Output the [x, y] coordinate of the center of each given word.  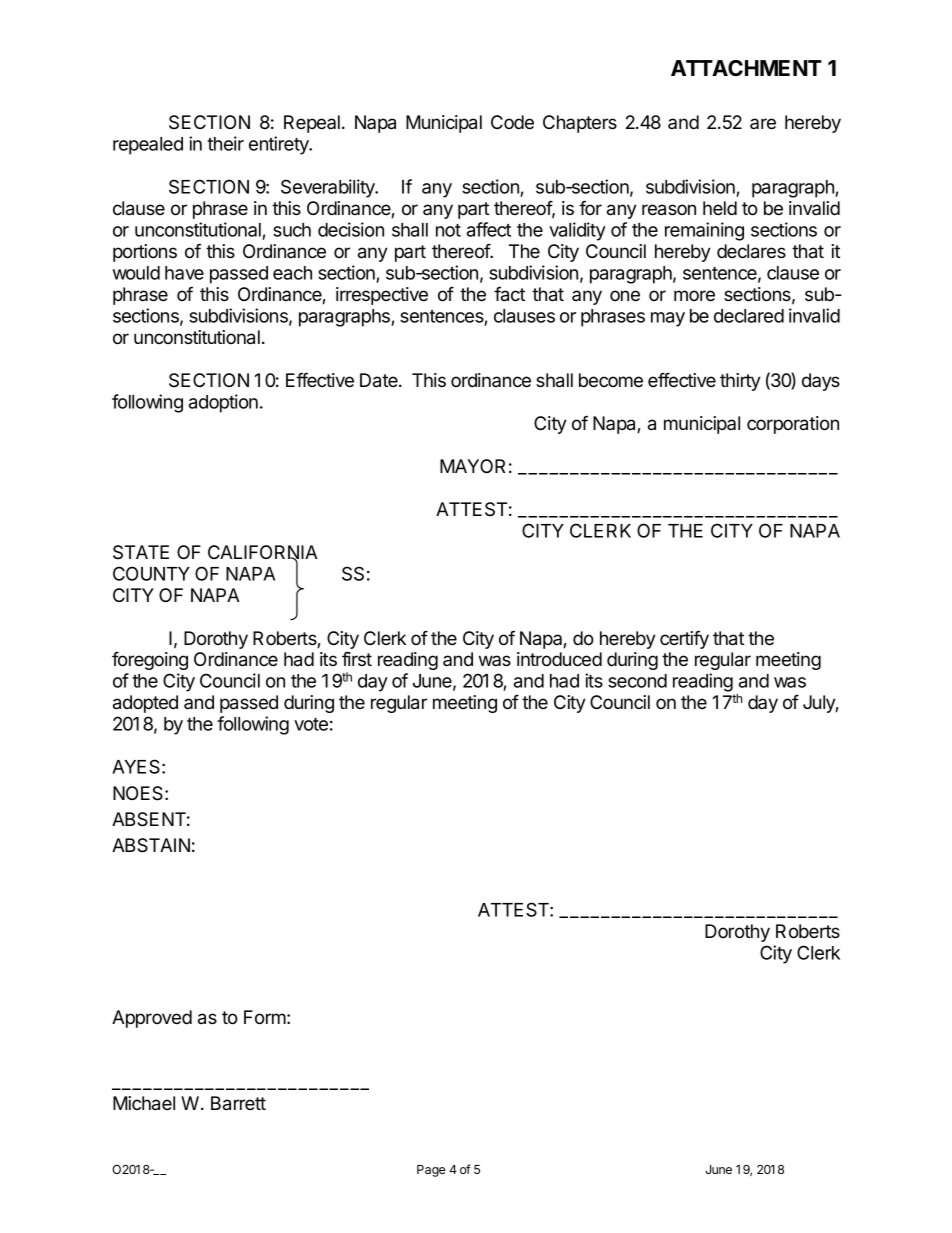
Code [512, 122]
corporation [793, 425]
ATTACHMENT [746, 68]
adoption [223, 403]
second [637, 681]
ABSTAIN [151, 845]
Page [431, 1171]
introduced [559, 659]
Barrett [238, 1103]
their [225, 143]
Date [380, 380]
